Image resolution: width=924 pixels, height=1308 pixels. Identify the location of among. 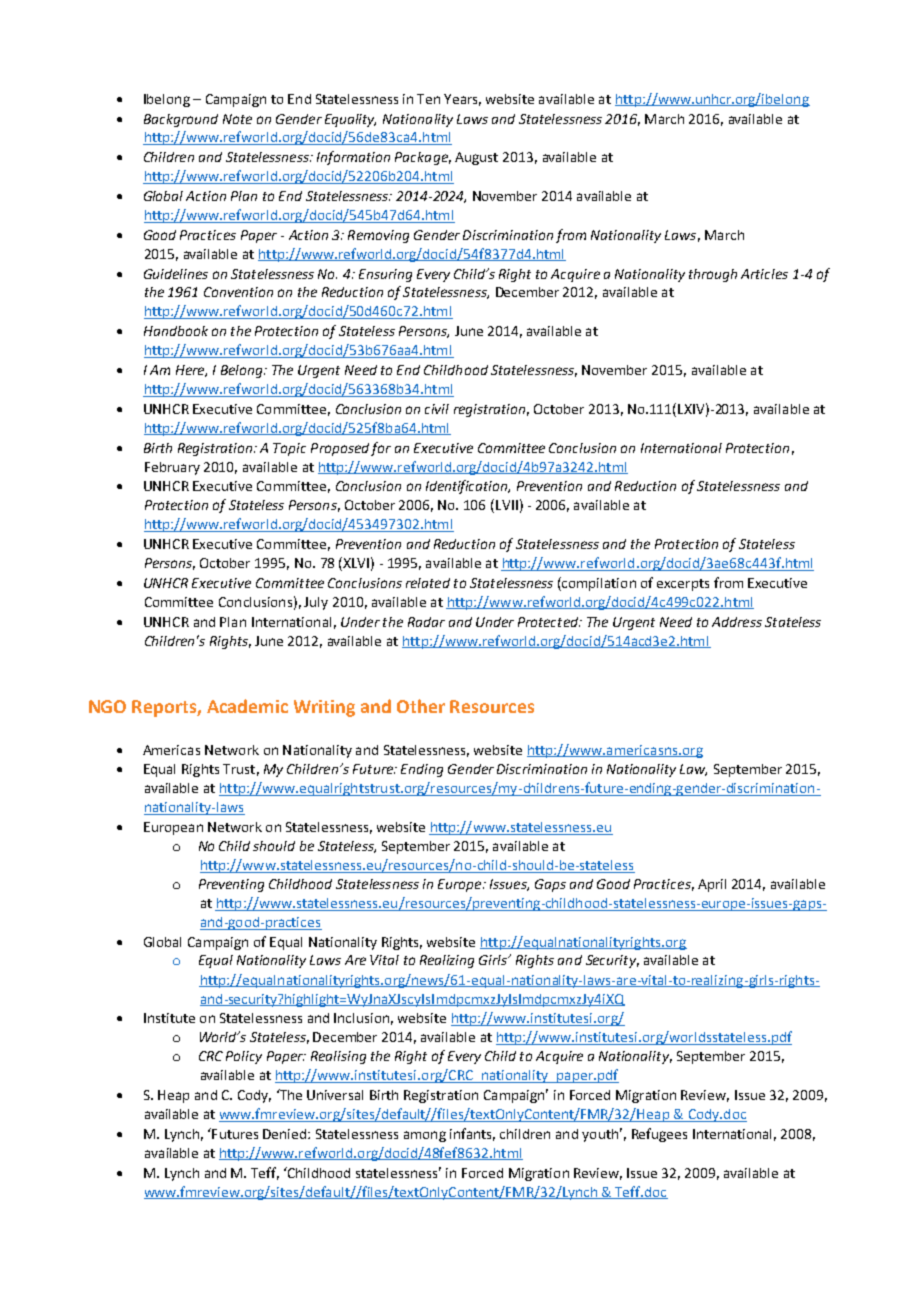
(425, 1136).
